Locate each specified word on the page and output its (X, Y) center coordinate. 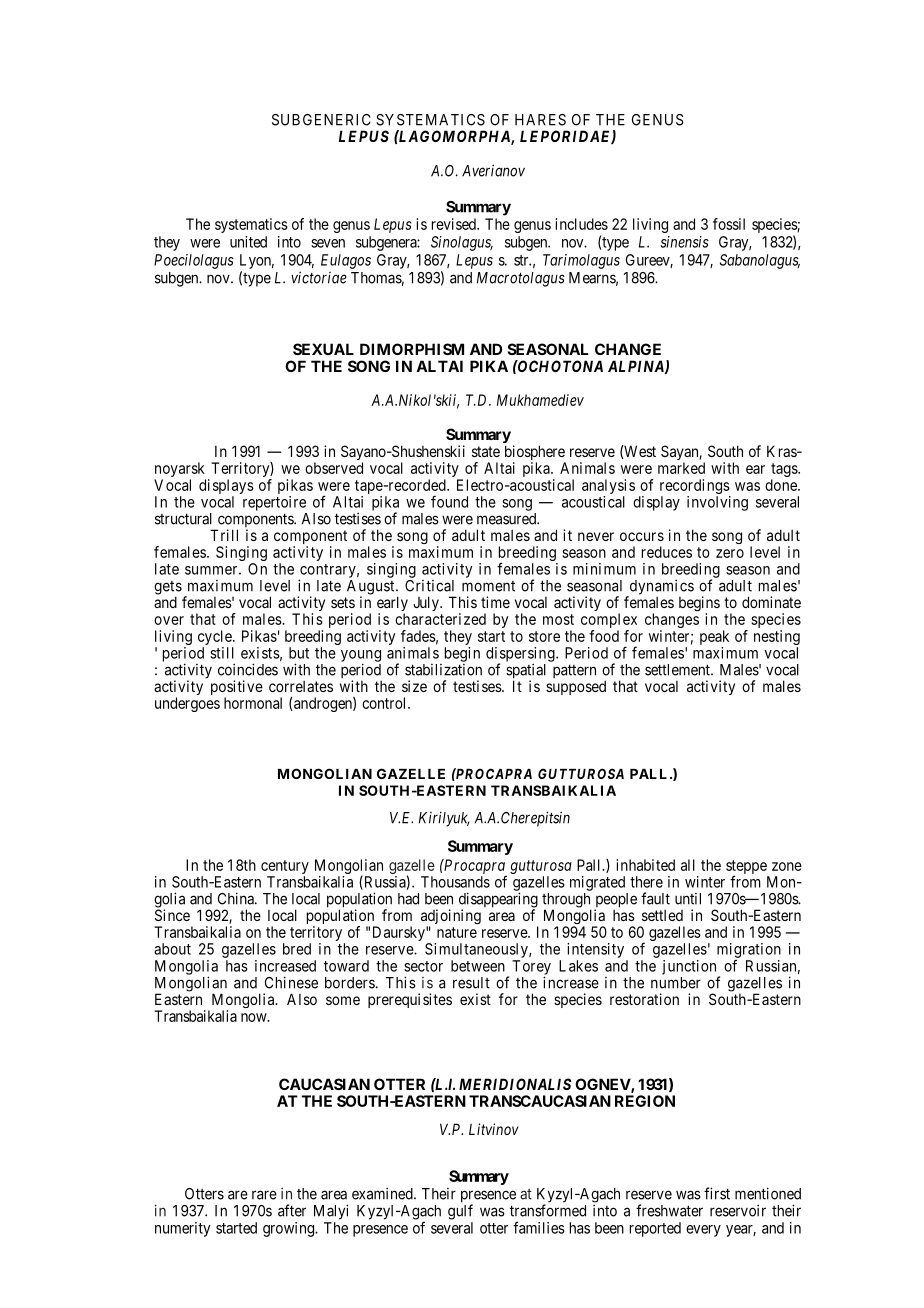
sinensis (684, 242)
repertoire (274, 503)
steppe (747, 868)
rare (264, 1195)
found (449, 501)
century (285, 868)
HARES (540, 120)
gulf (460, 1212)
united (248, 242)
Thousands (455, 882)
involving (717, 503)
